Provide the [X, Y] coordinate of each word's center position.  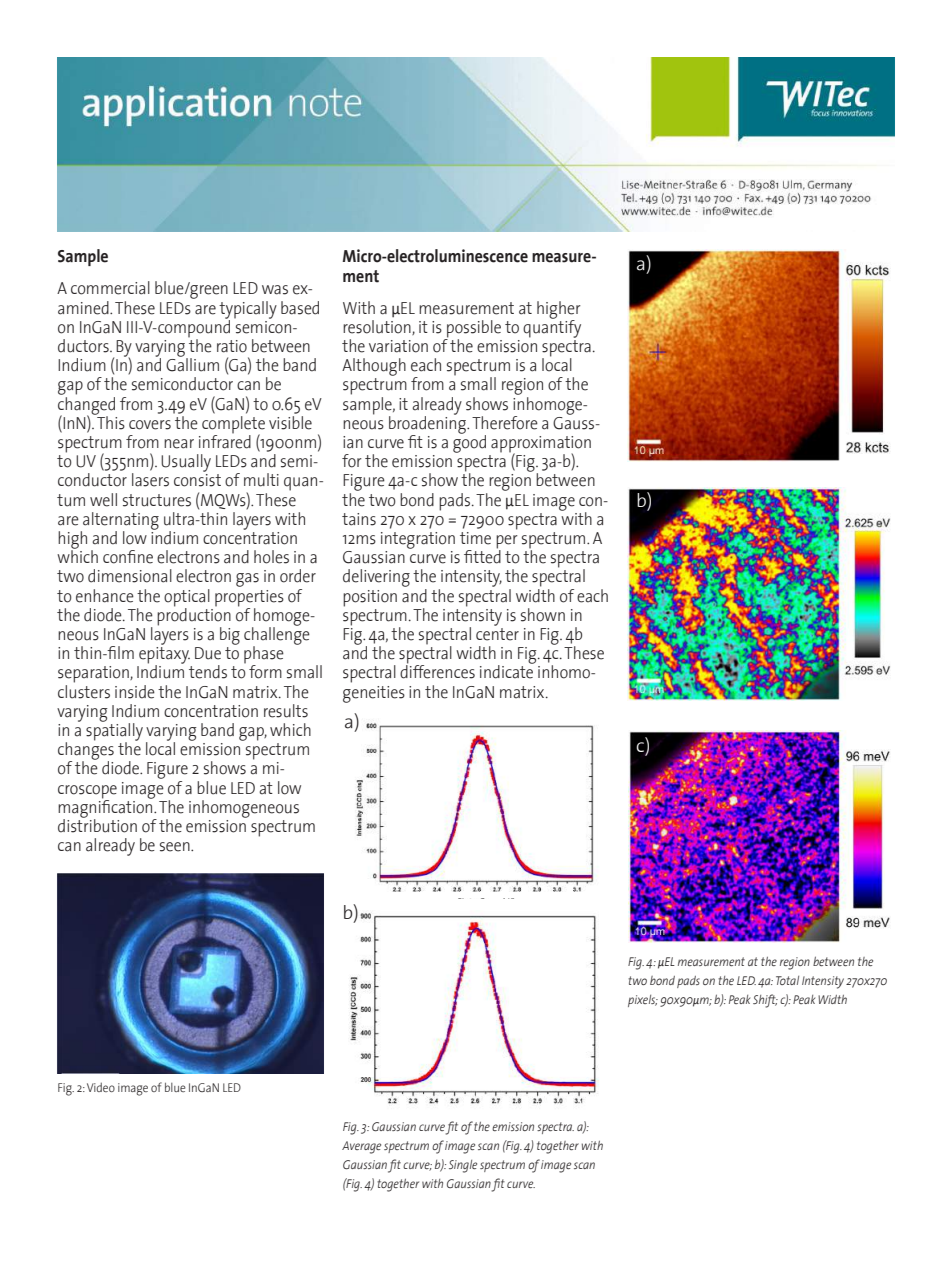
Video [101, 1087]
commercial [110, 288]
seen [176, 847]
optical [187, 598]
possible [473, 330]
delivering [376, 578]
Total [787, 980]
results [286, 711]
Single [463, 1166]
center [497, 633]
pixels [643, 1001]
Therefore [505, 423]
